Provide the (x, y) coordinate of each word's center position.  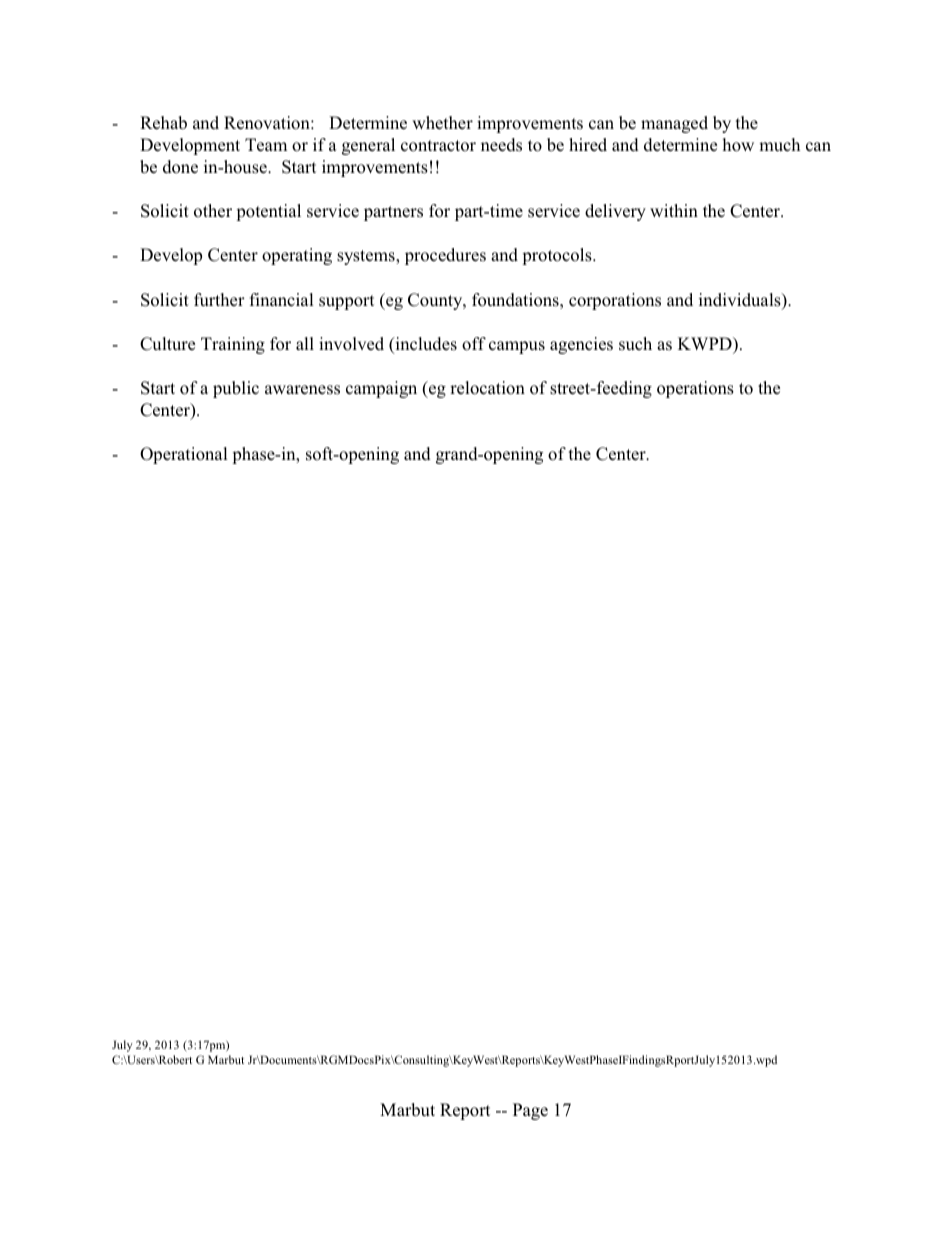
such (635, 343)
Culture (167, 344)
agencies (581, 345)
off (474, 344)
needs (501, 145)
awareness (302, 390)
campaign (381, 389)
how (738, 145)
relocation (487, 388)
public (236, 389)
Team (266, 145)
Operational (184, 455)
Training (233, 345)
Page (530, 1111)
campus (517, 347)
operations (695, 389)
